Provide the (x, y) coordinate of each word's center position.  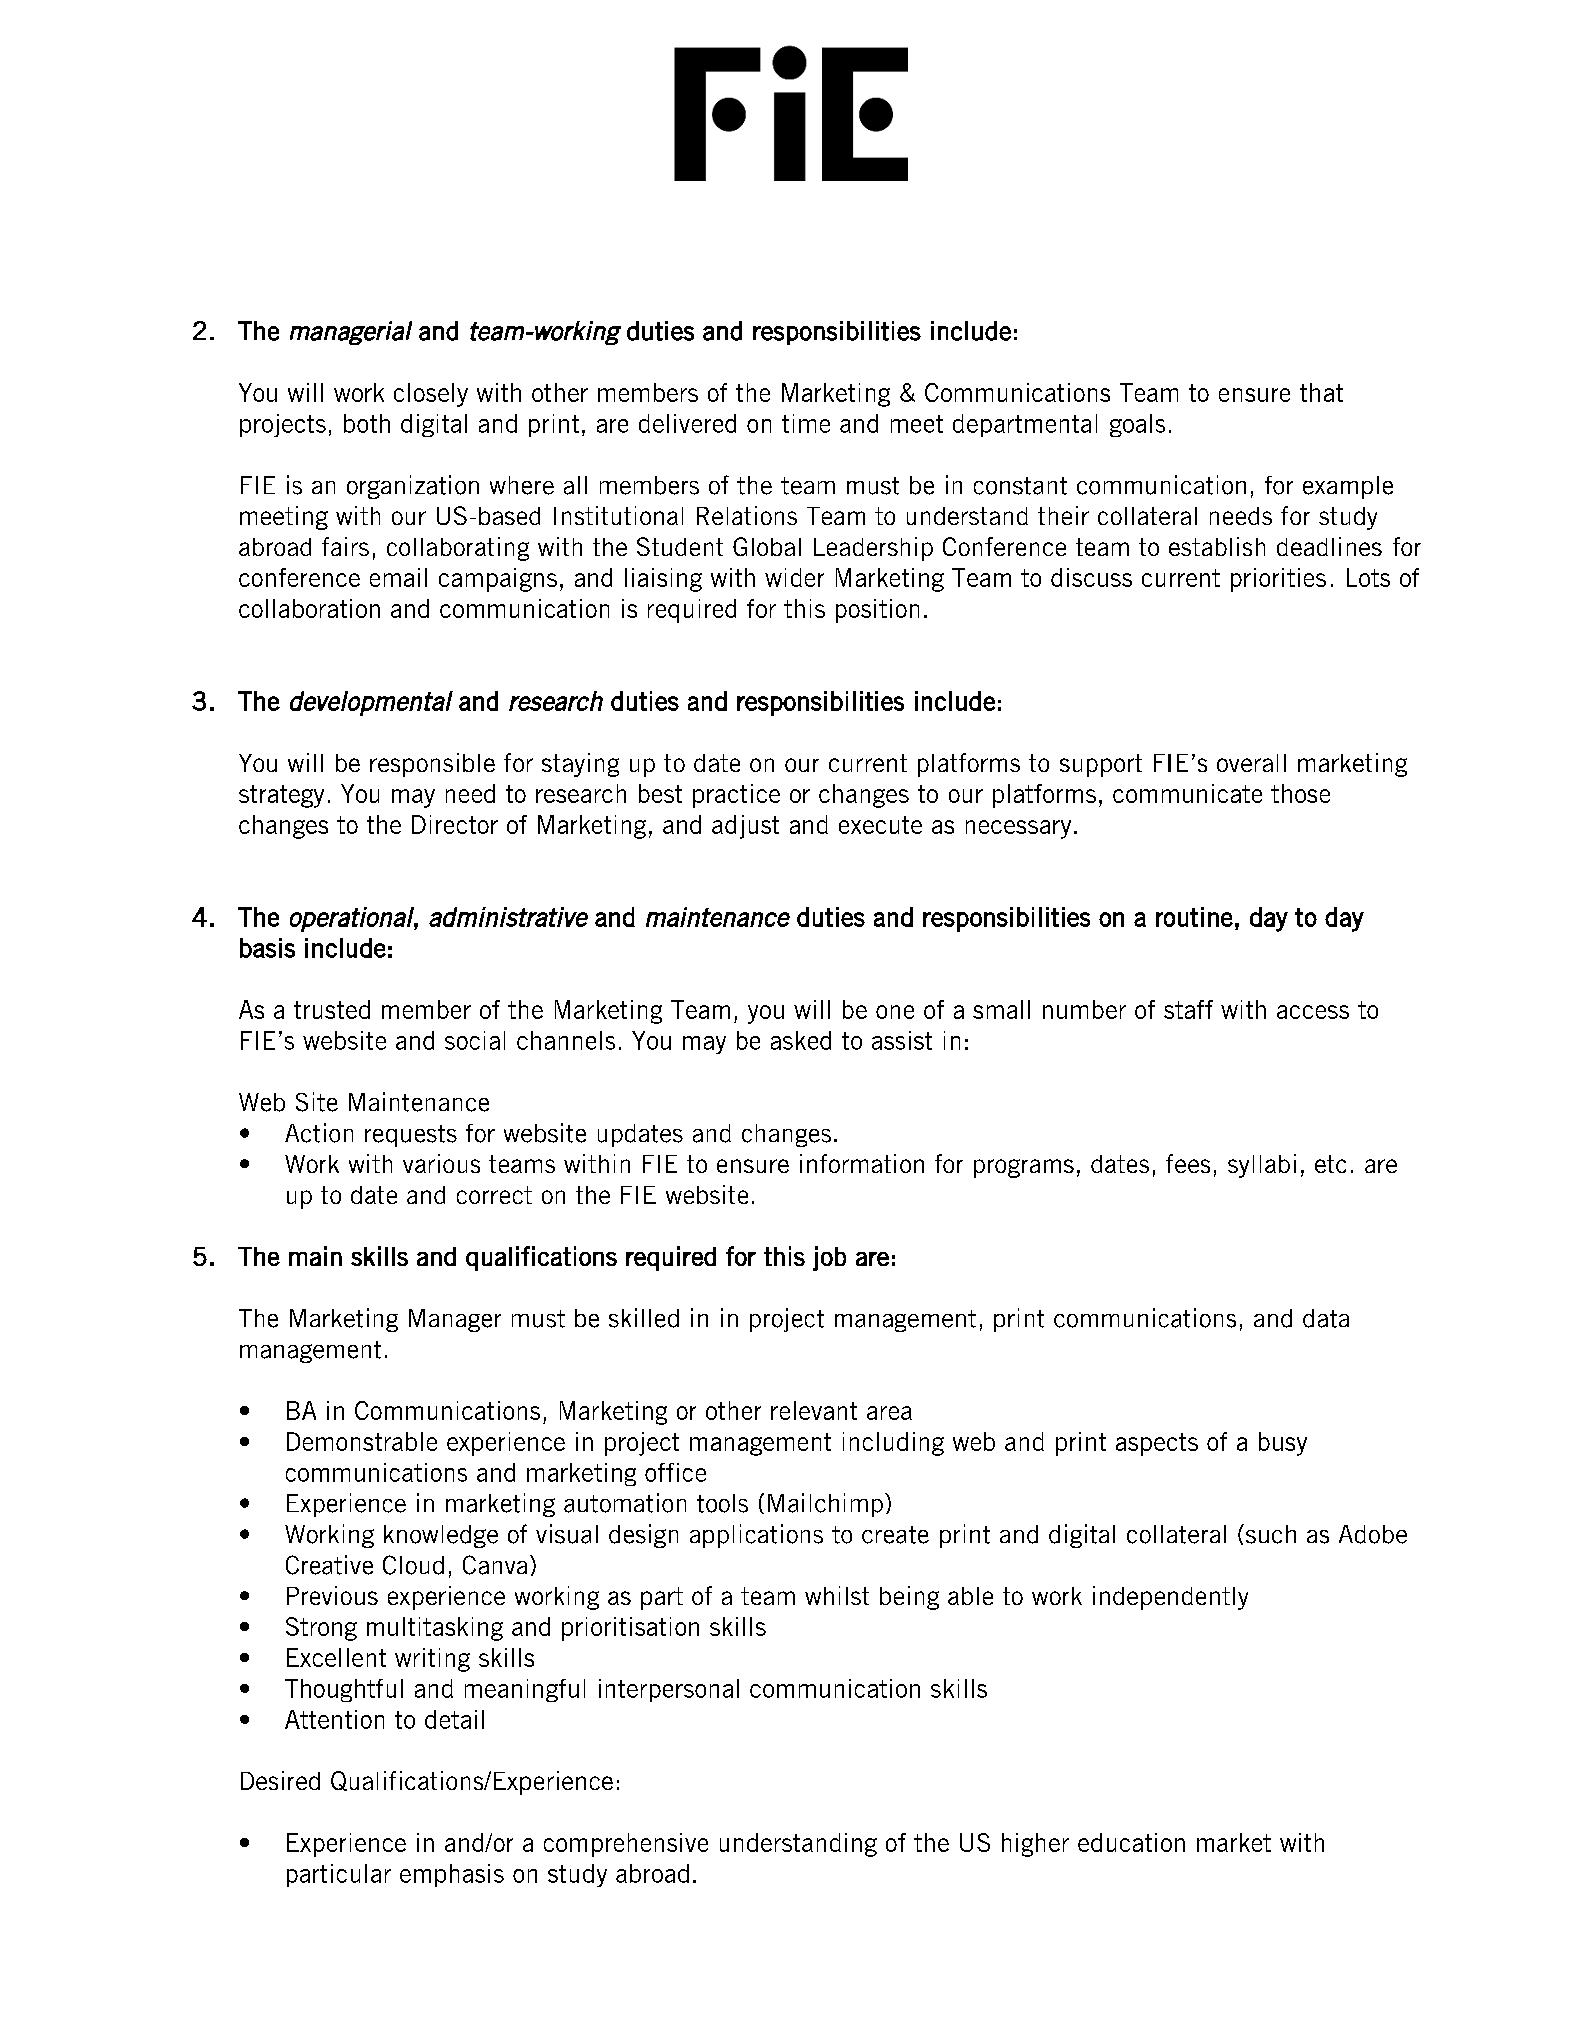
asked (801, 1040)
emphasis (452, 1875)
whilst (837, 1595)
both (367, 423)
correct (494, 1195)
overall (1251, 763)
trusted (332, 1009)
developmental (371, 703)
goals (1137, 425)
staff (1188, 1009)
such (1271, 1534)
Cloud (413, 1565)
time (806, 423)
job (829, 1258)
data (1326, 1318)
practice (736, 796)
